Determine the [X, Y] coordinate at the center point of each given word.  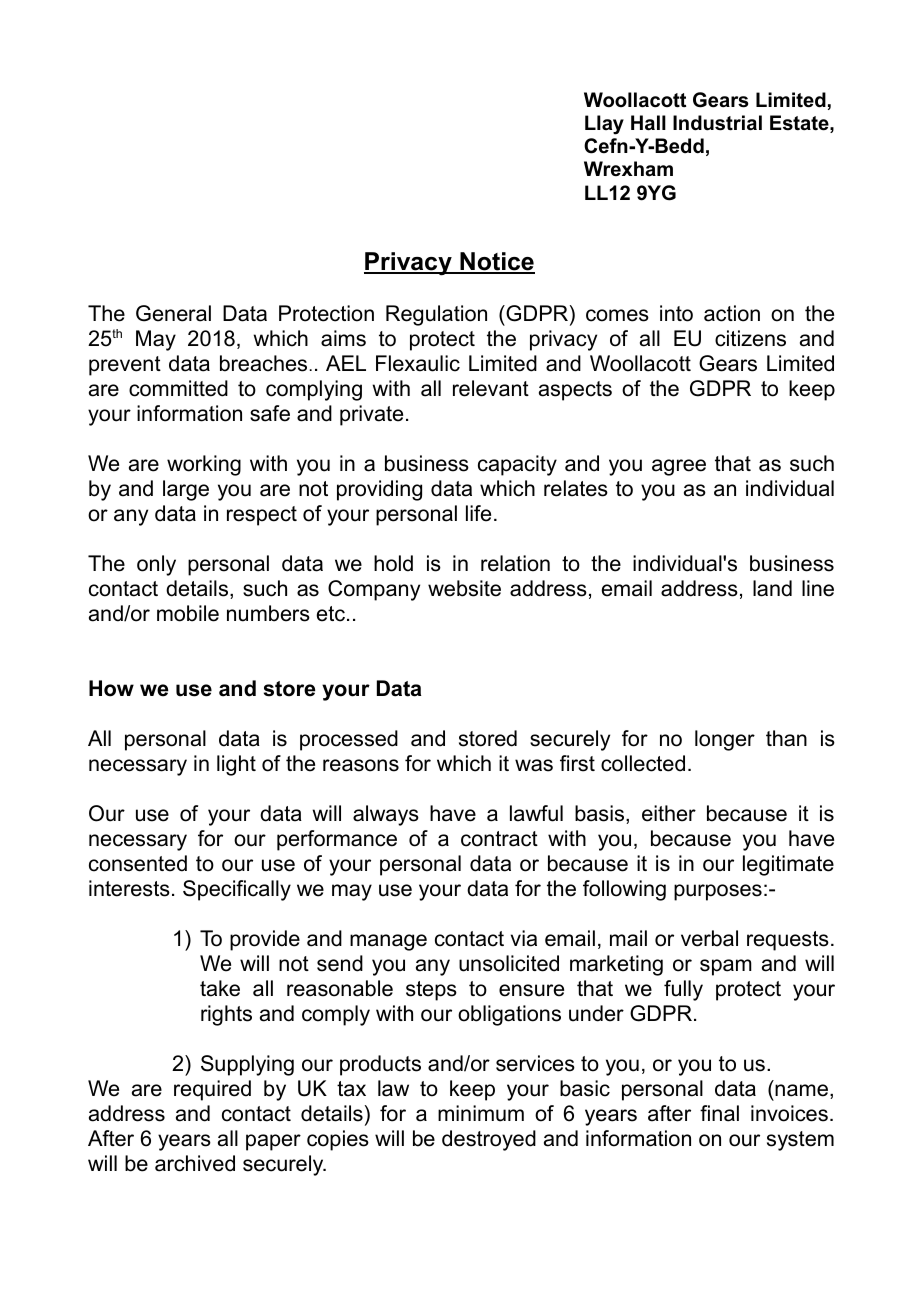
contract [499, 839]
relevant [491, 388]
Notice [496, 263]
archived [195, 1163]
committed [178, 388]
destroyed [489, 1140]
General [173, 313]
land [772, 588]
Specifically [237, 890]
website [464, 588]
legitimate [788, 865]
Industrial [717, 123]
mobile [188, 613]
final [719, 1113]
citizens [750, 338]
